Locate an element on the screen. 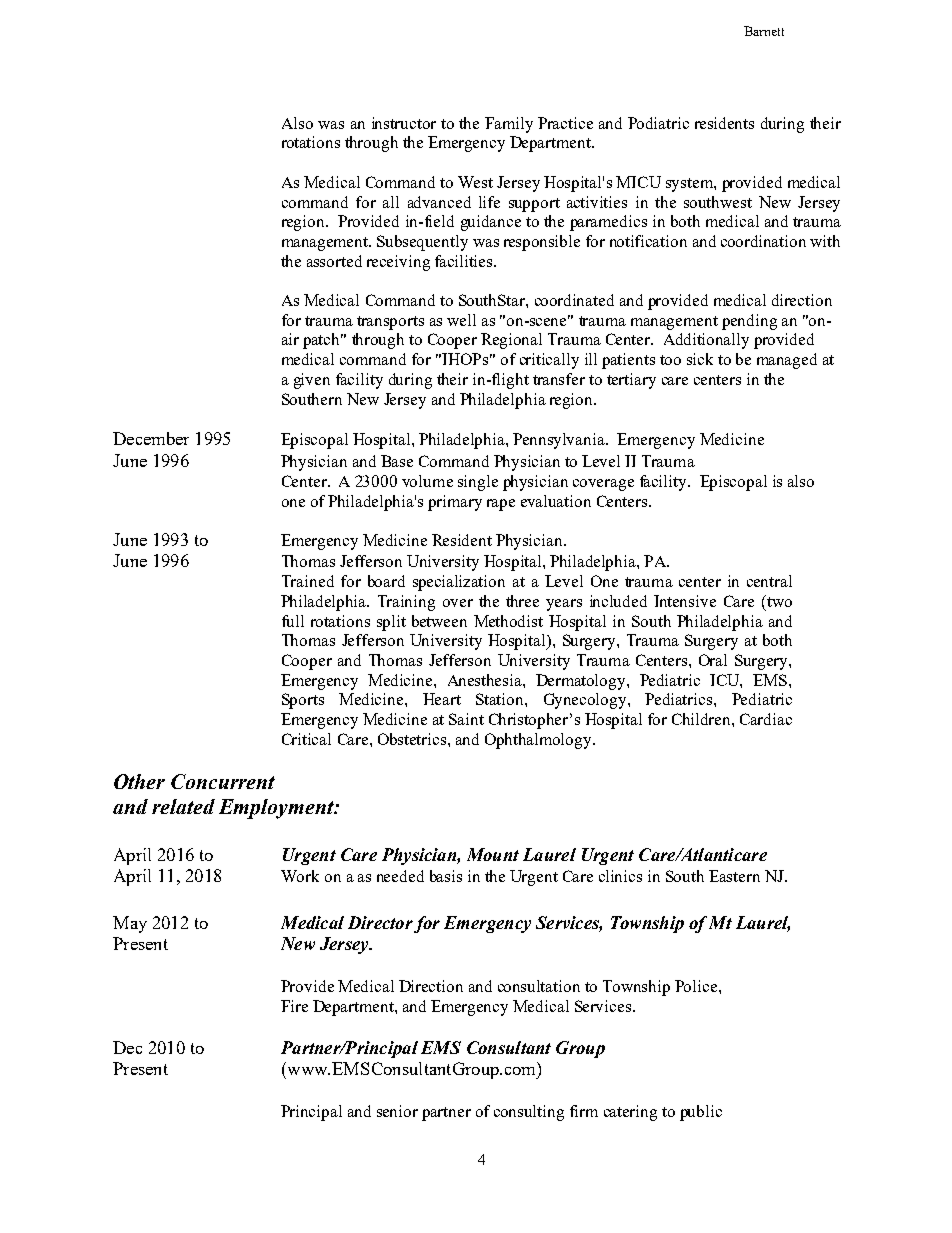 The height and width of the screenshot is (1233, 952). Fire is located at coordinates (294, 1006).
